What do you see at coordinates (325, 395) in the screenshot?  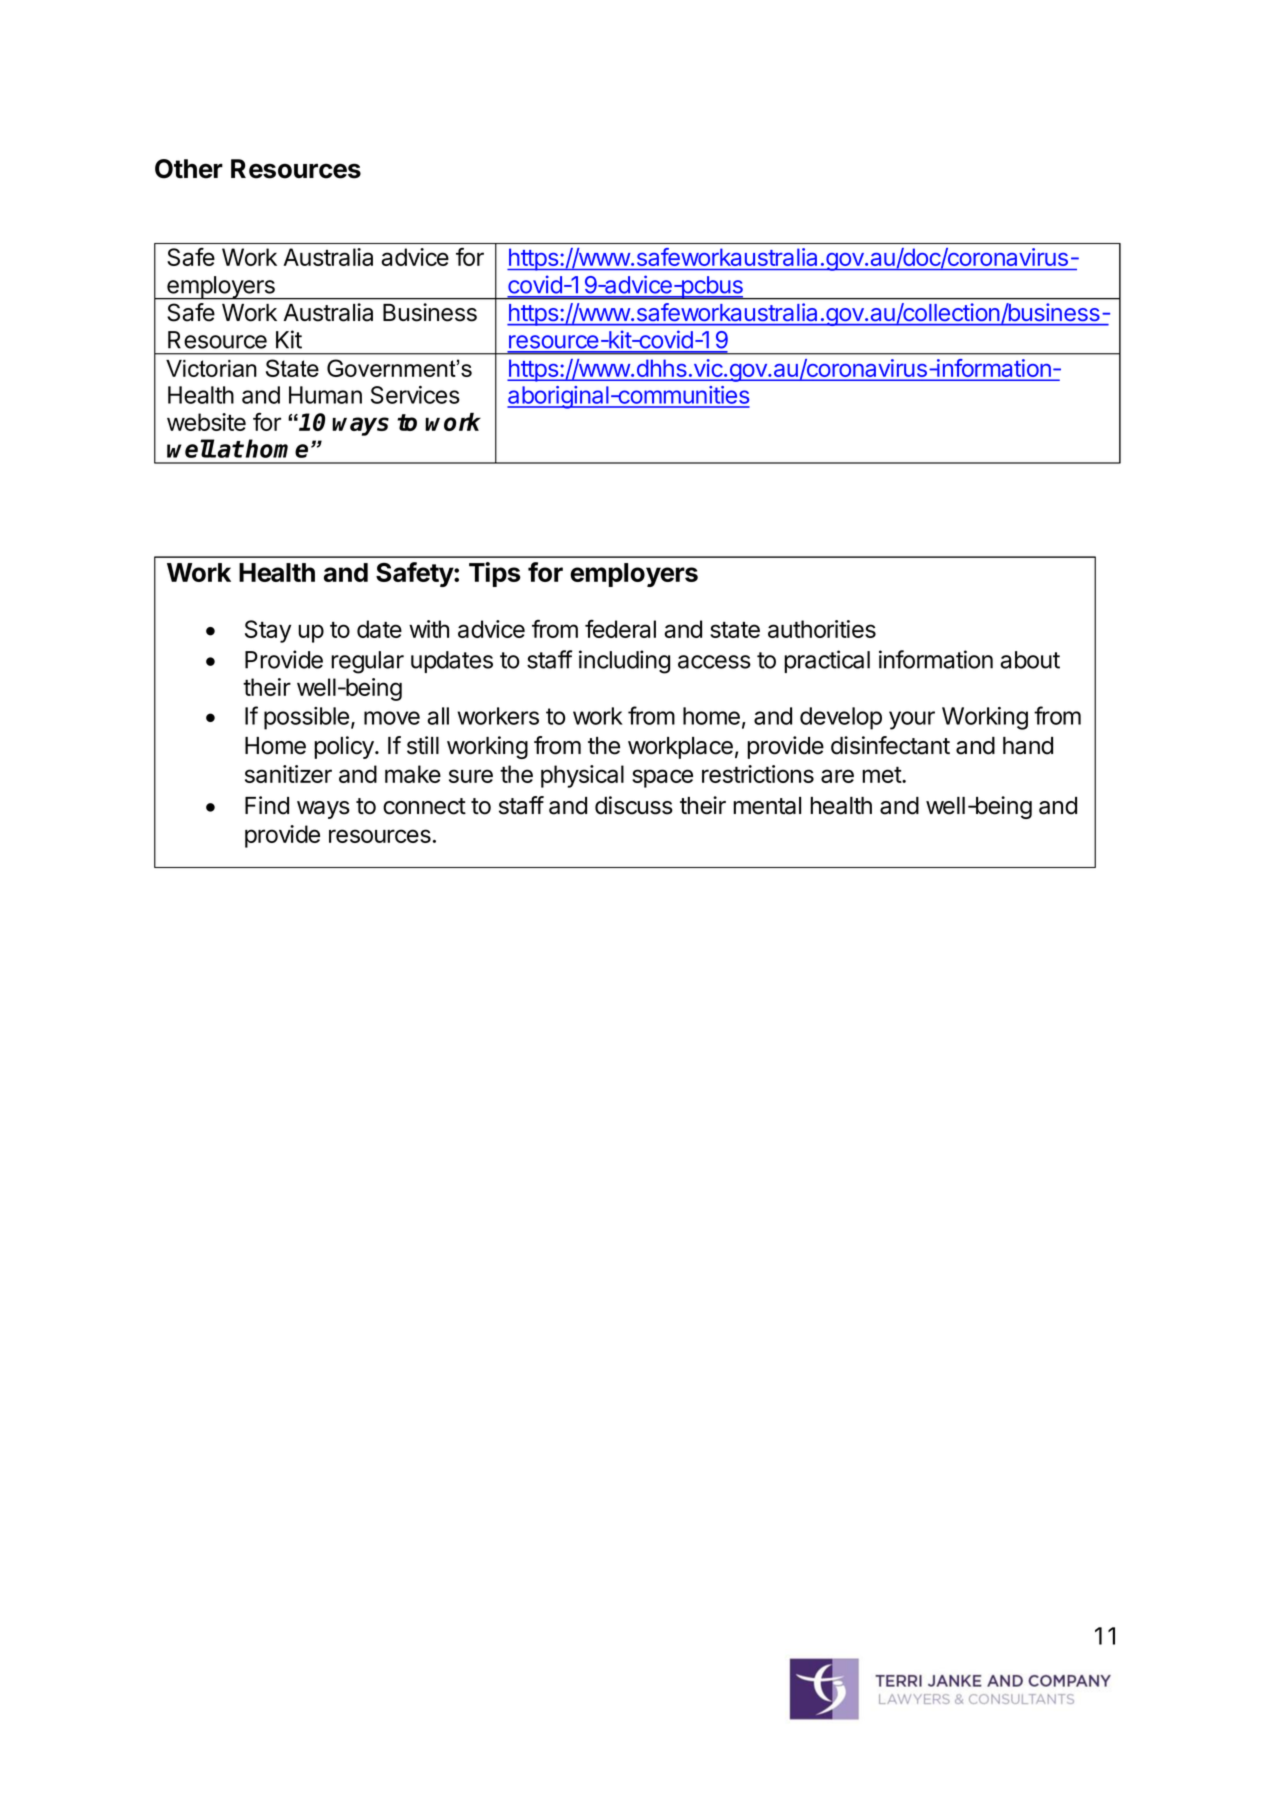 I see `Human` at bounding box center [325, 395].
